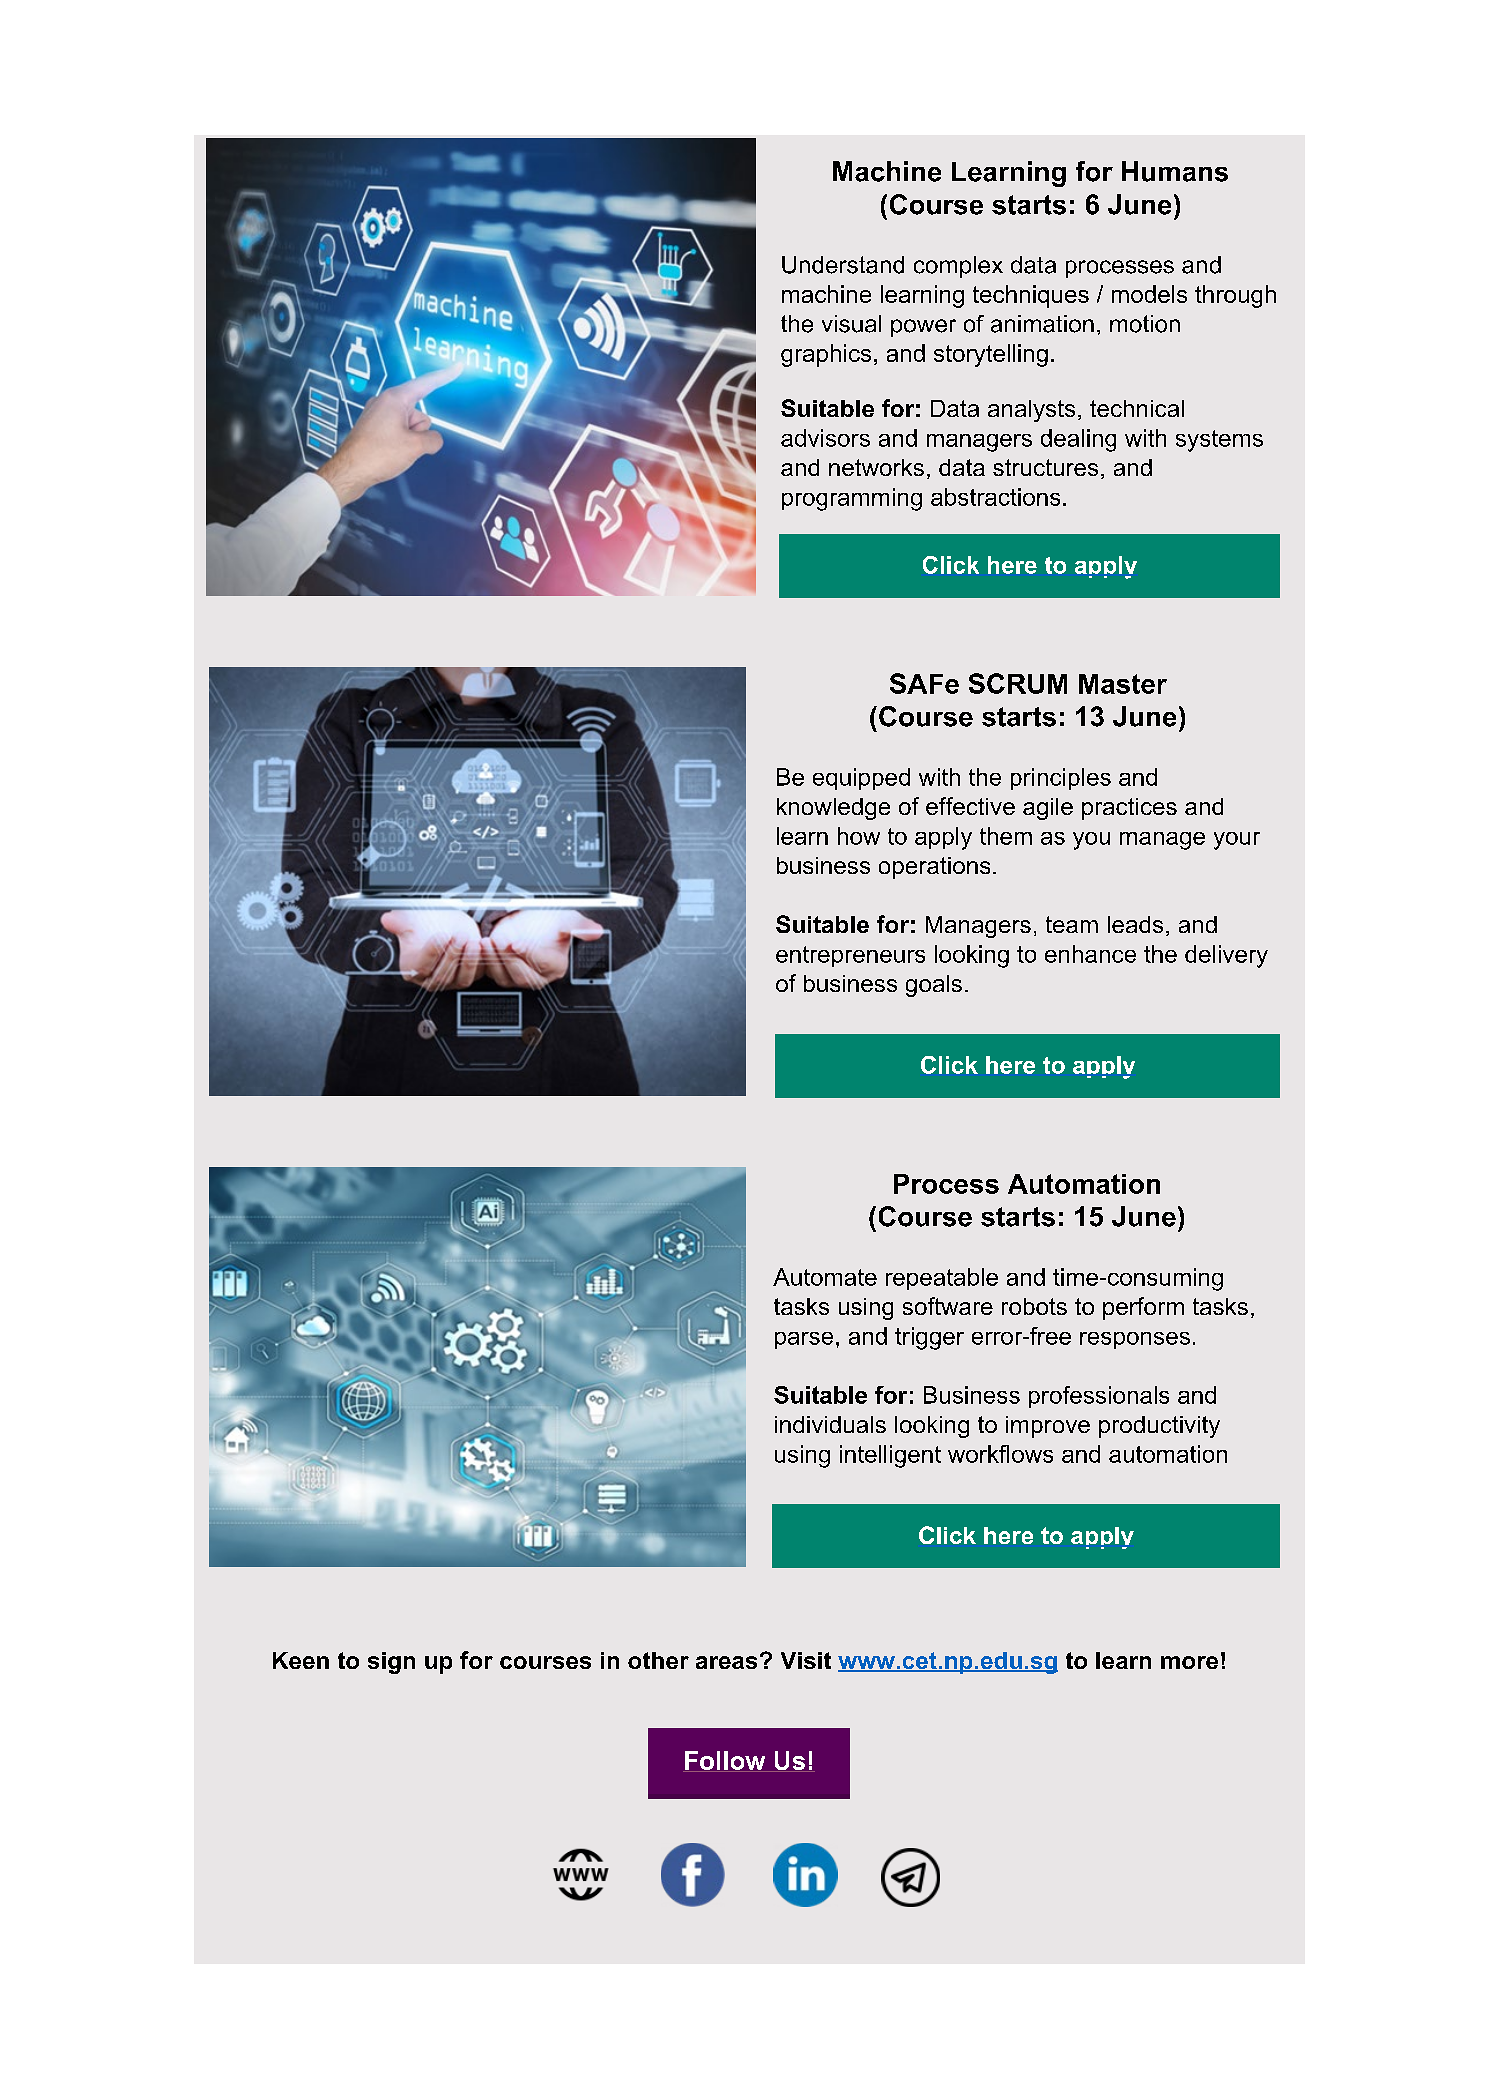  What do you see at coordinates (804, 1340) in the screenshot?
I see `parse` at bounding box center [804, 1340].
